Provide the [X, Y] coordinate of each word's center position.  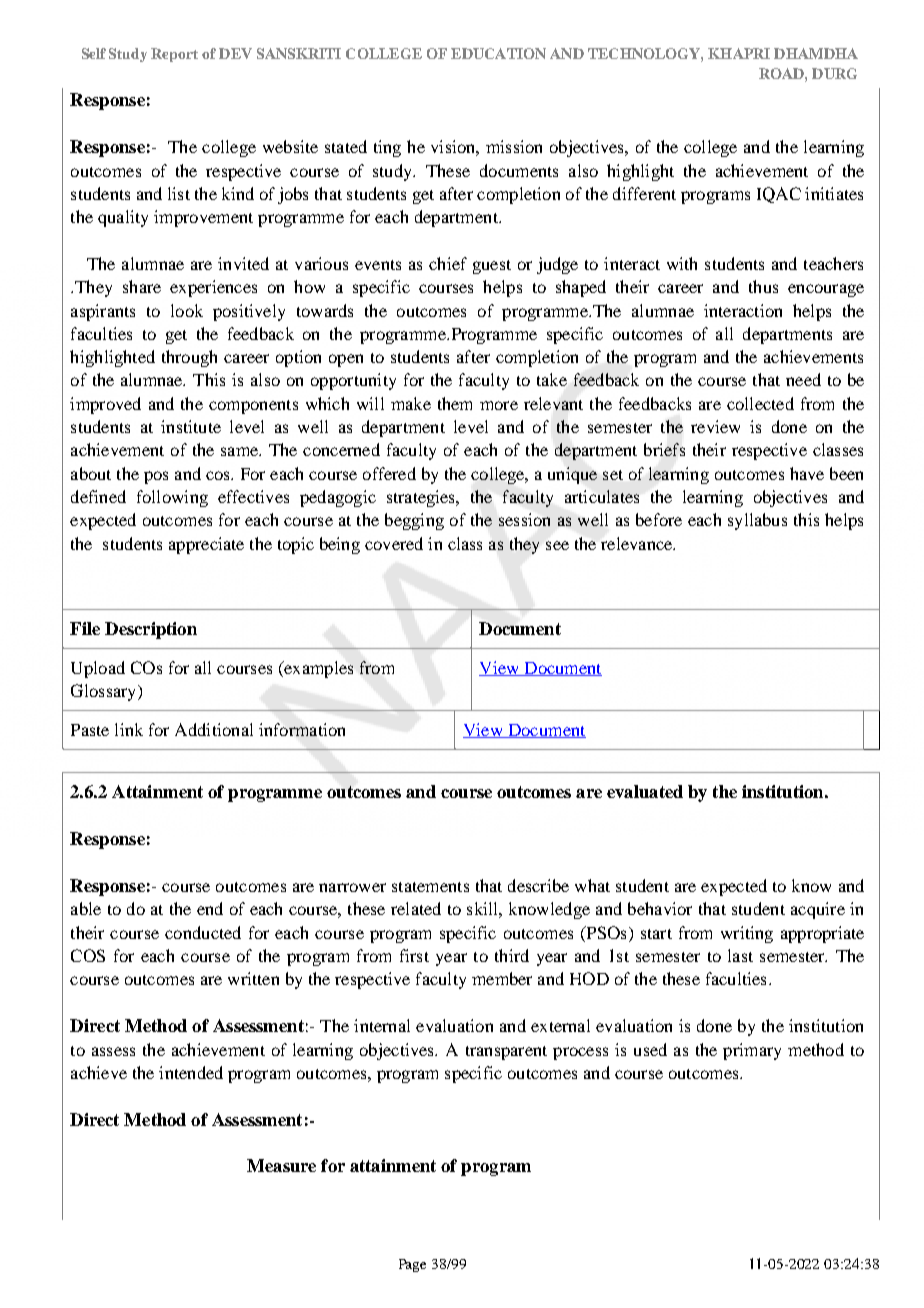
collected [760, 403]
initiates [834, 193]
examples [317, 669]
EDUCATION [498, 53]
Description [151, 630]
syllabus [757, 521]
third [512, 955]
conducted [203, 932]
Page [412, 1265]
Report [174, 55]
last [740, 955]
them [455, 403]
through [189, 358]
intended [191, 1072]
